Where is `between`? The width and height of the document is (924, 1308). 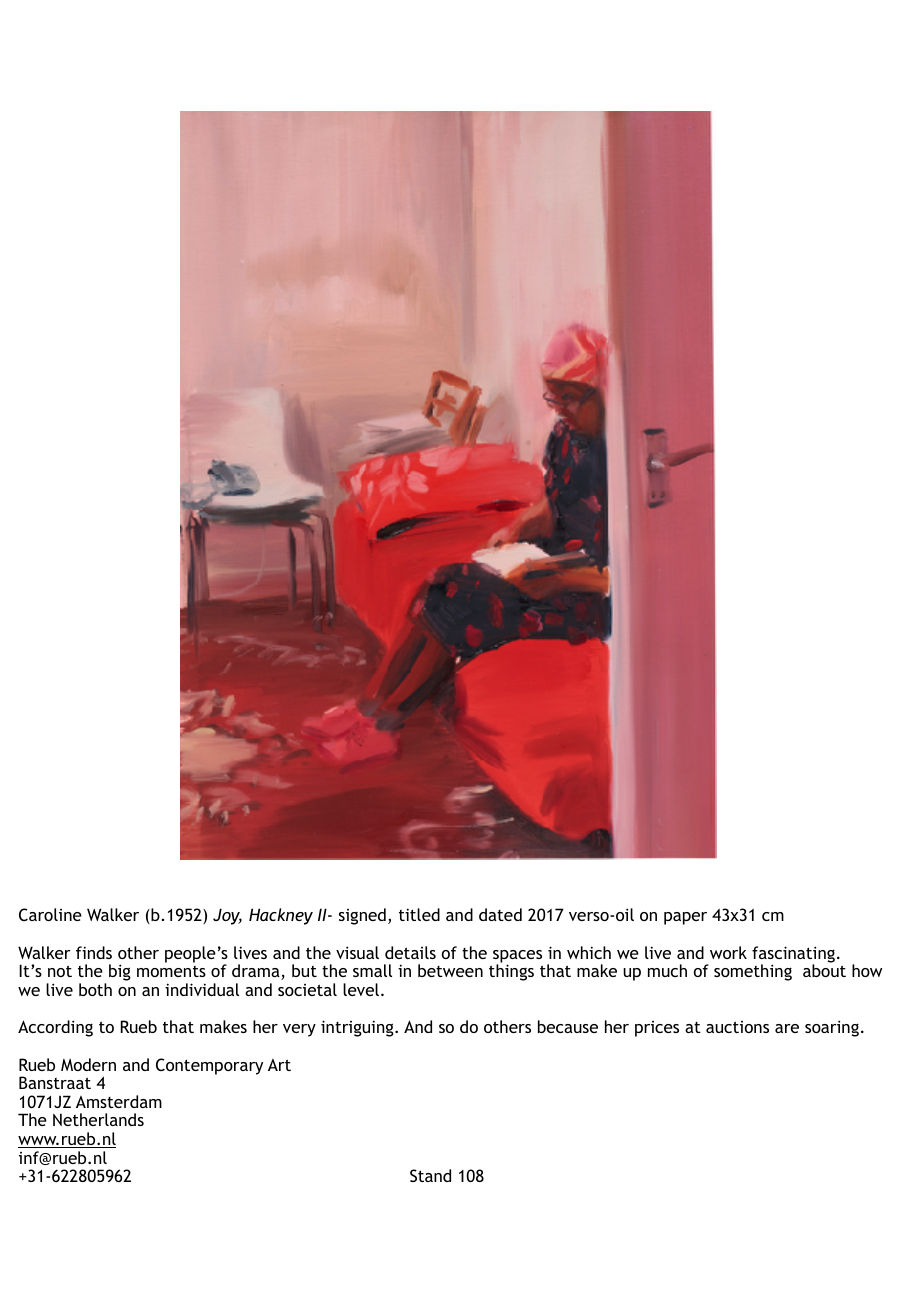 between is located at coordinates (450, 970).
